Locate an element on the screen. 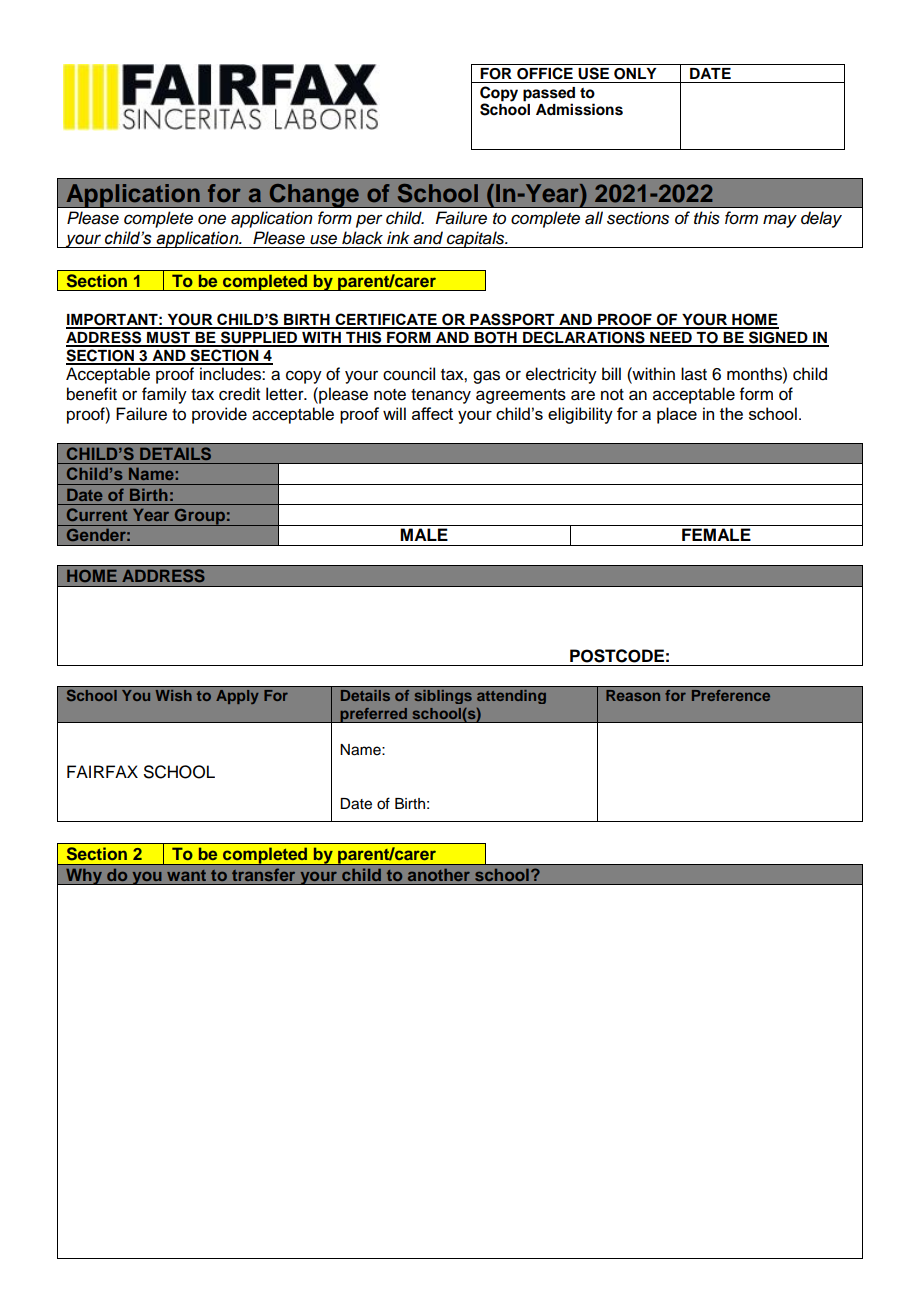 This screenshot has width=924, height=1308. family is located at coordinates (164, 395).
